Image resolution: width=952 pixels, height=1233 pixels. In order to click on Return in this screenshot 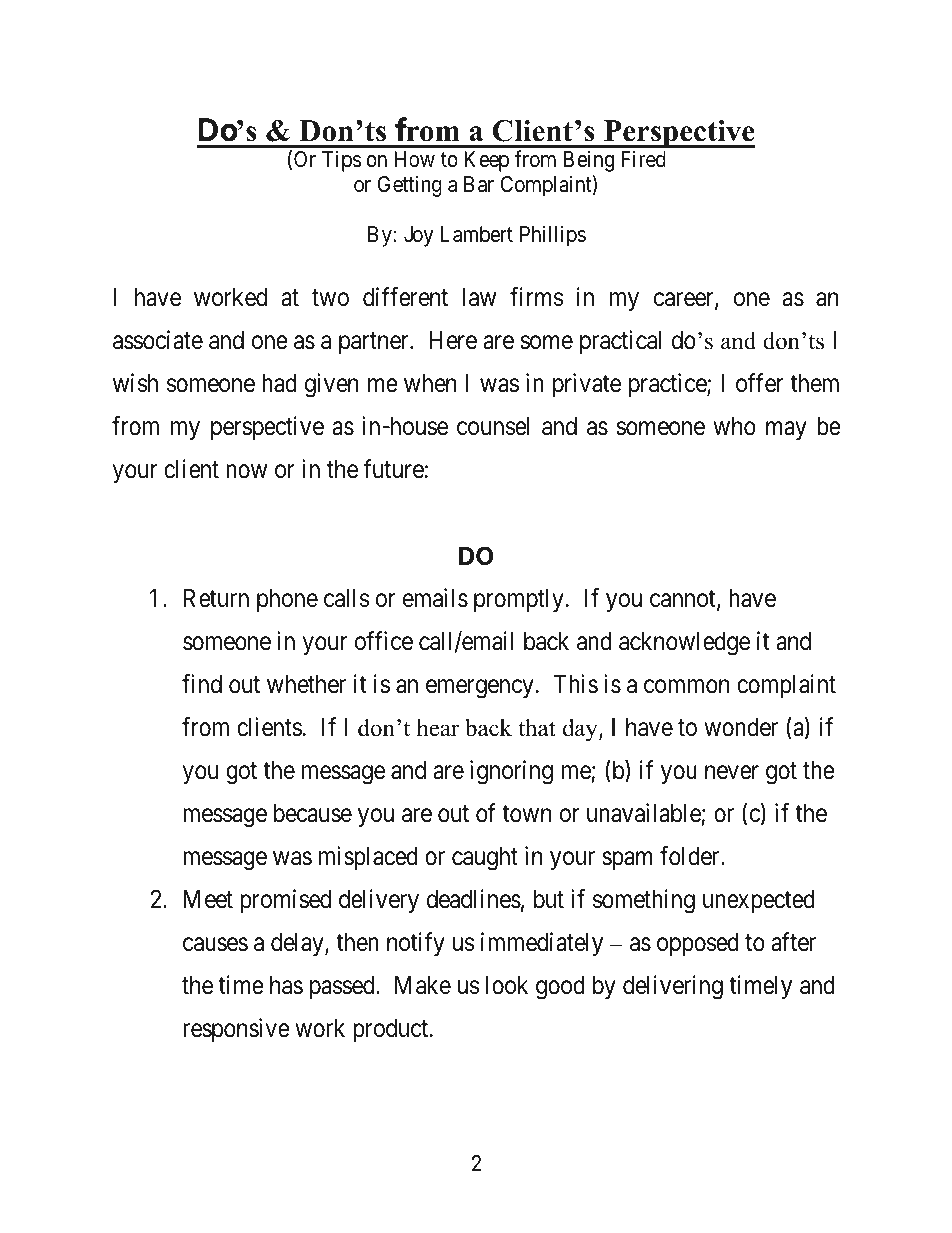, I will do `click(216, 598)`.
